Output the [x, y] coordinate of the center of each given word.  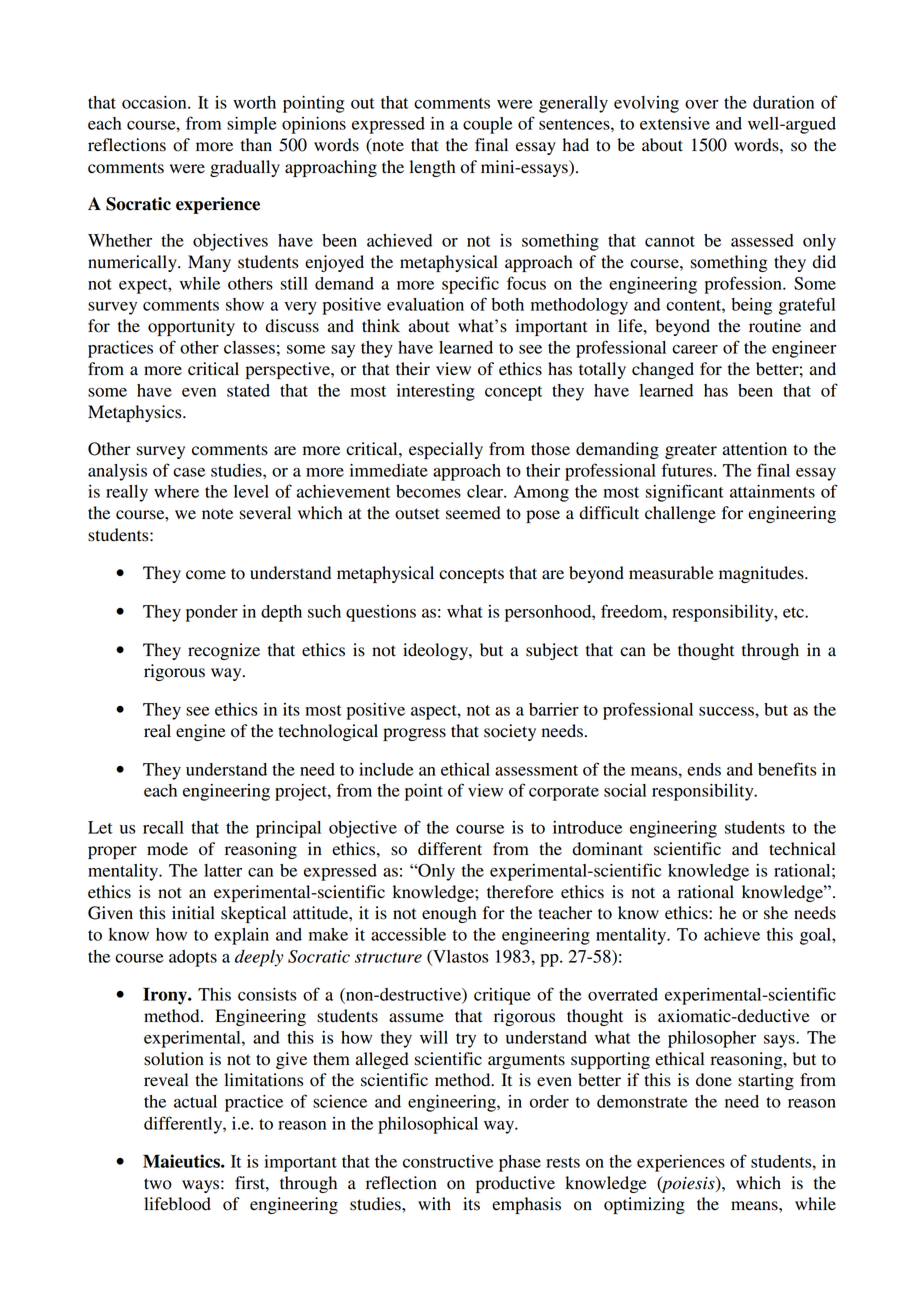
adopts [193, 958]
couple [487, 125]
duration [783, 102]
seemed [473, 513]
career [695, 349]
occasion [155, 102]
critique [502, 996]
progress [414, 734]
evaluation [425, 304]
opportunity [191, 327]
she [776, 913]
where [176, 491]
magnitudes [762, 574]
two [158, 1184]
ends [704, 769]
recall [163, 827]
